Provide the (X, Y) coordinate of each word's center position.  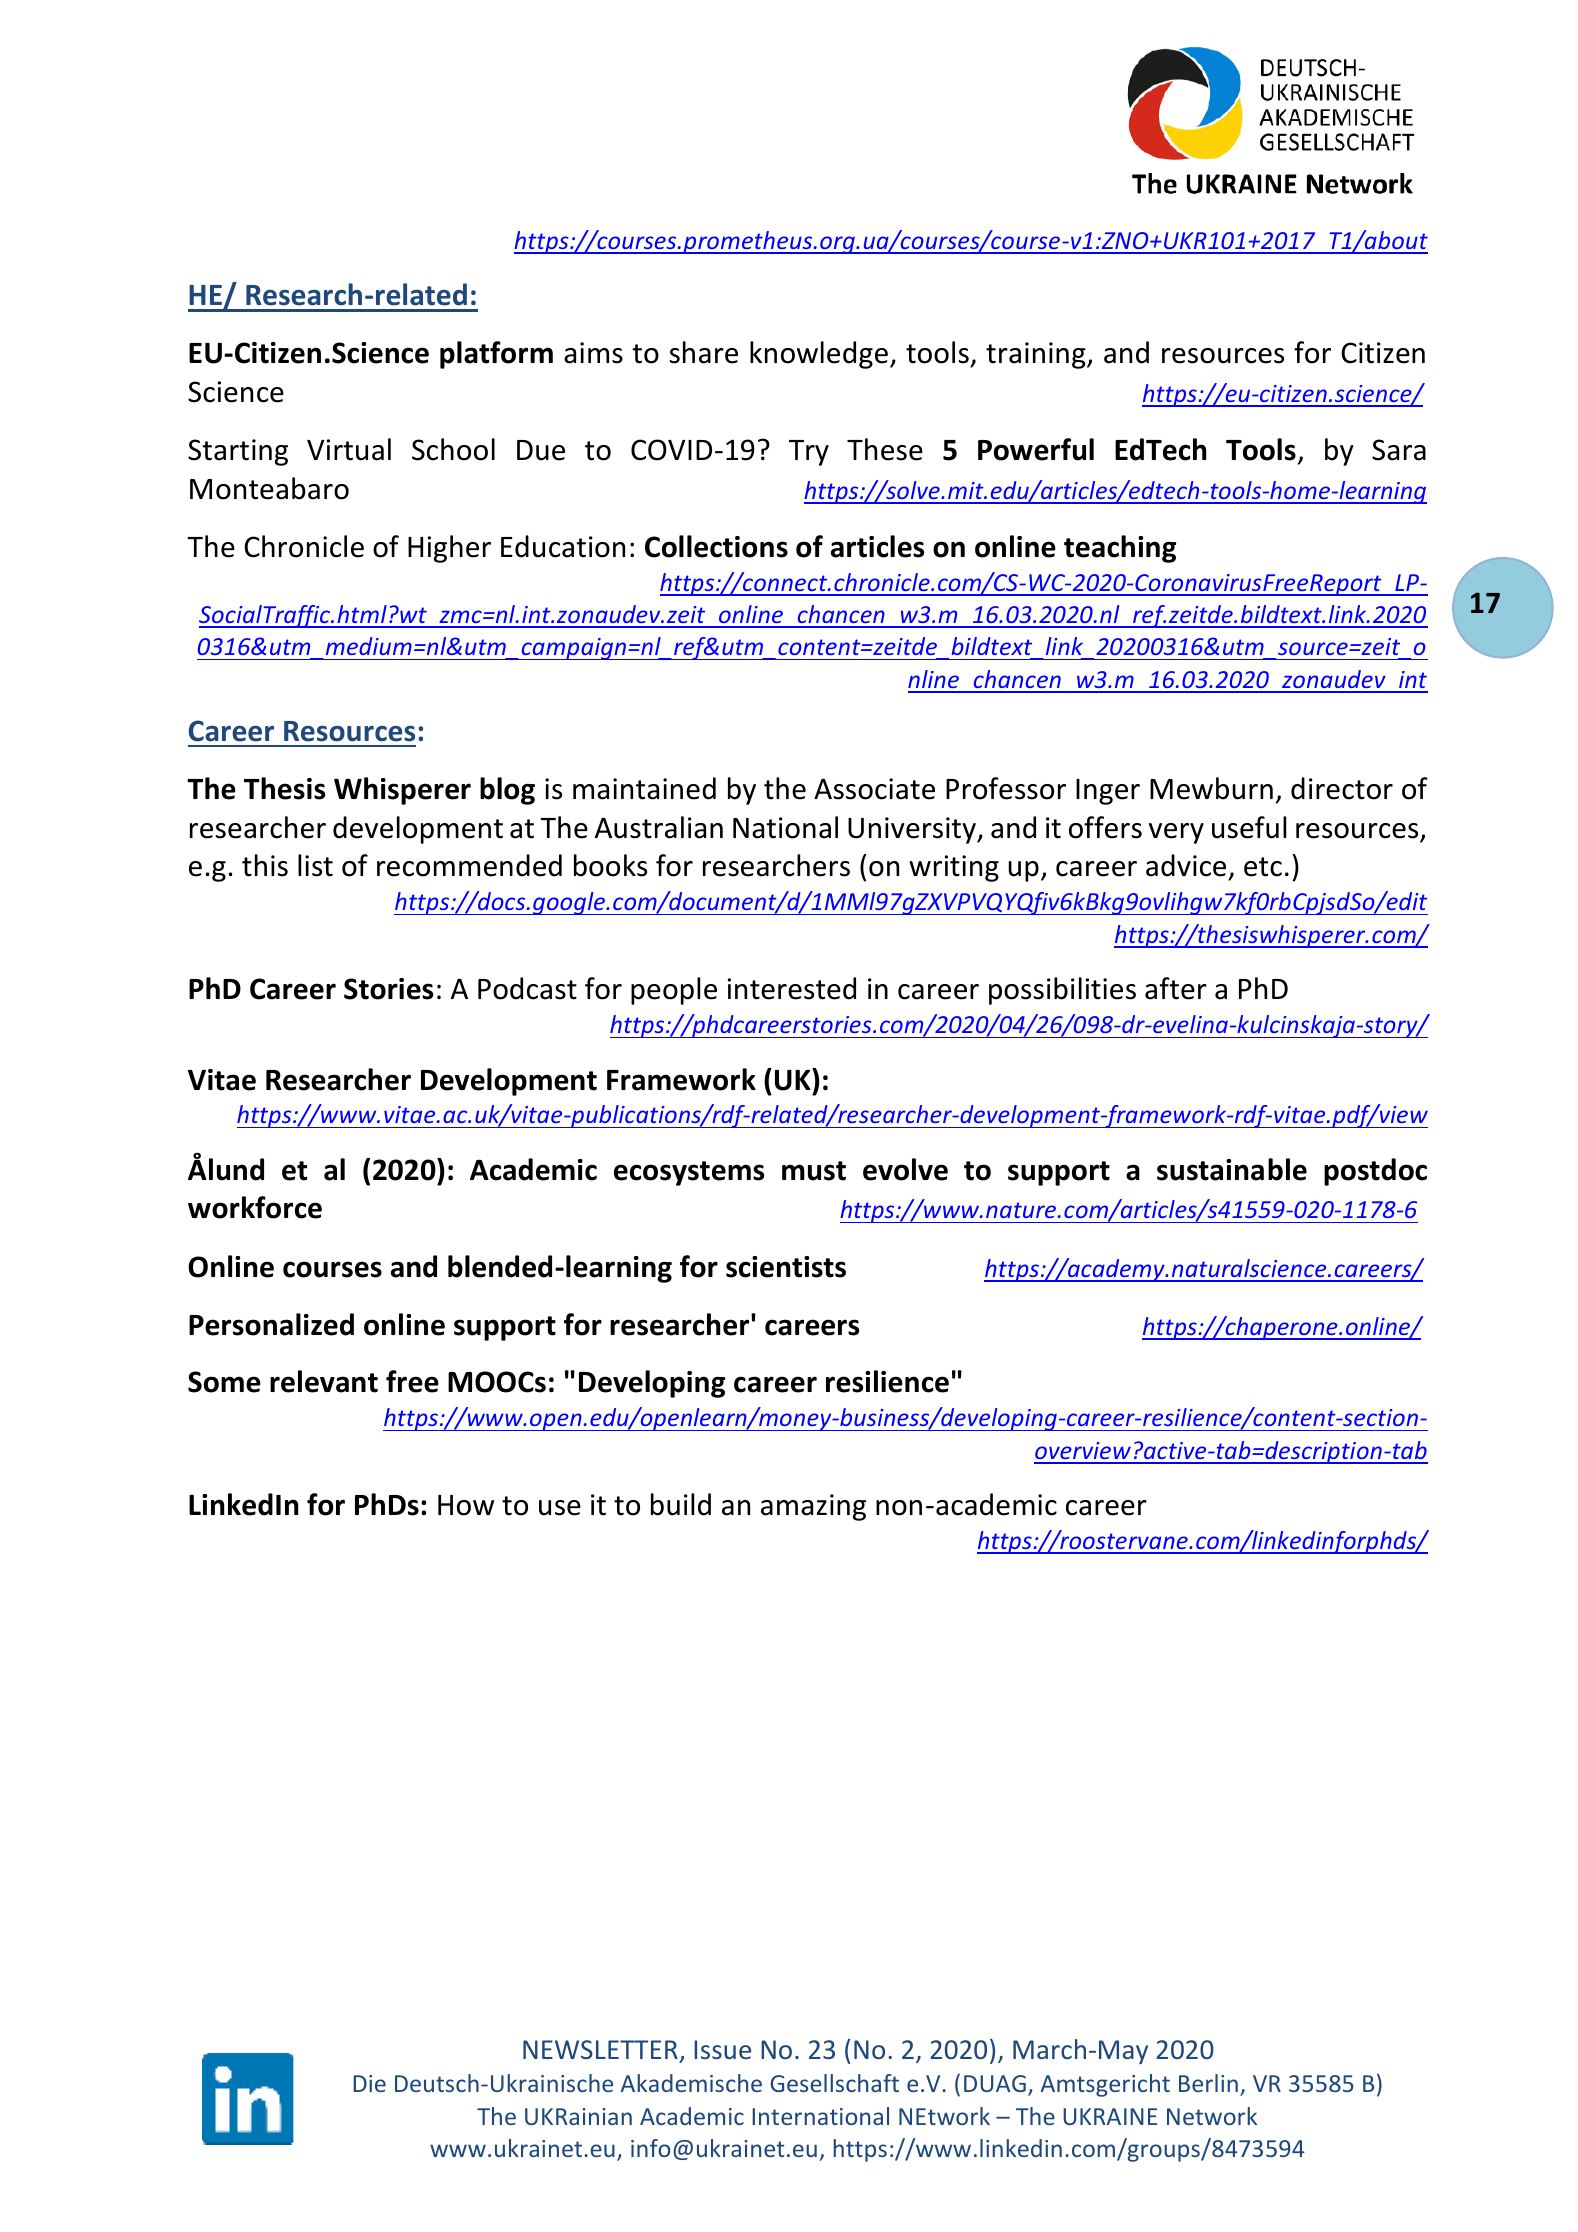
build (681, 1504)
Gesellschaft (834, 2083)
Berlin (1208, 2083)
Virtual (349, 449)
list (315, 865)
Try (809, 453)
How (466, 1505)
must (814, 1171)
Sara (1399, 450)
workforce (255, 1207)
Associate (874, 789)
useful (1249, 827)
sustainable (1232, 1169)
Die (369, 2083)
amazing (813, 1507)
